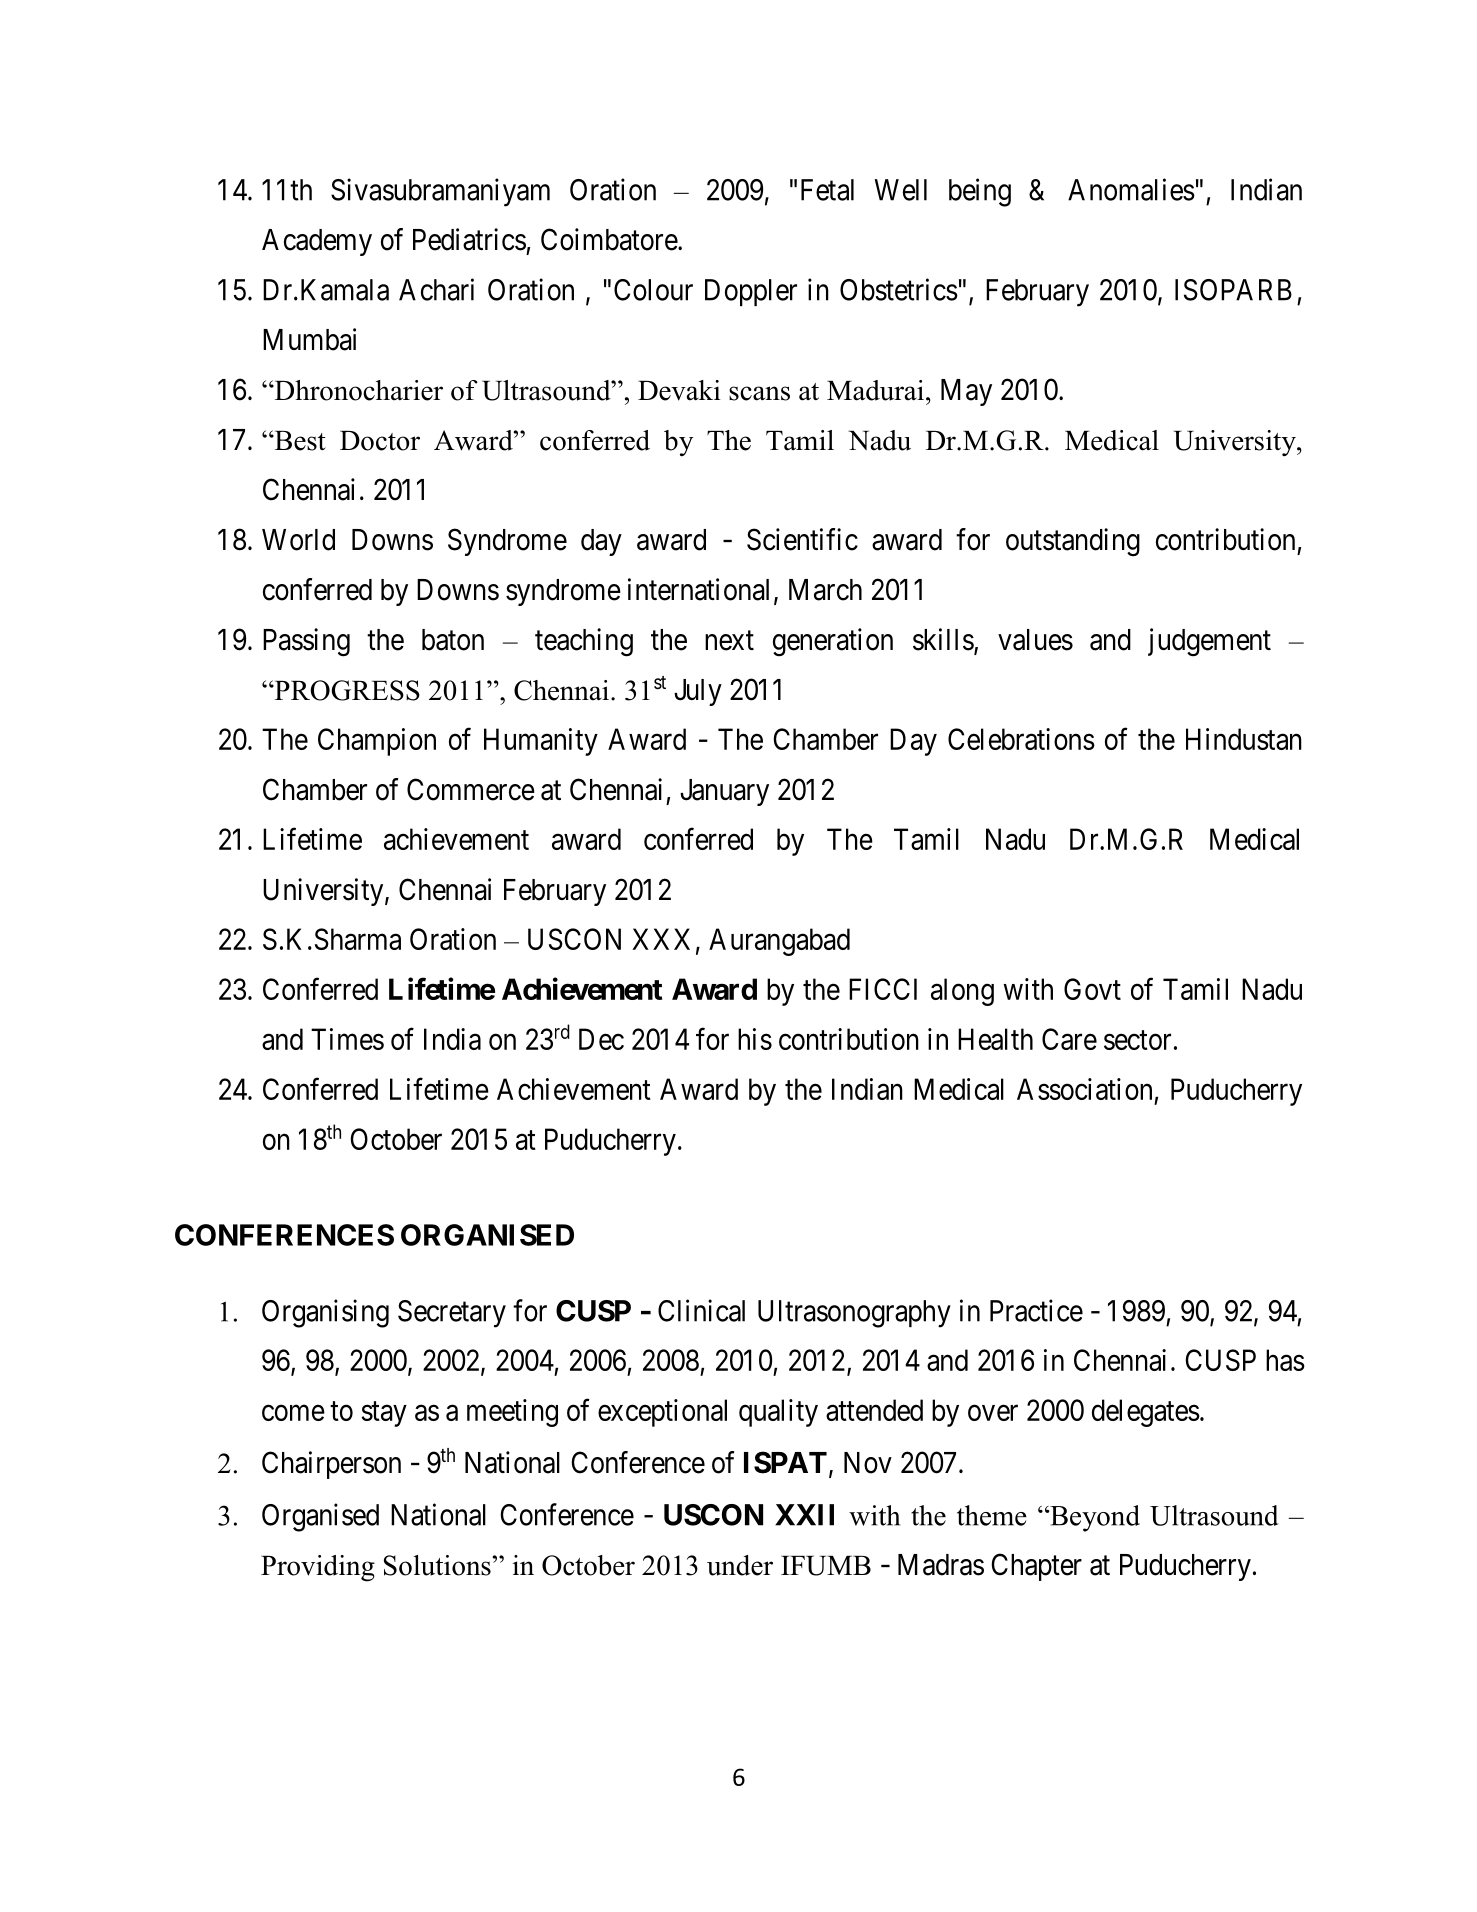 This image has width=1477, height=1912. Describe the element at coordinates (1131, 189) in the image. I see `Anomalies` at that location.
